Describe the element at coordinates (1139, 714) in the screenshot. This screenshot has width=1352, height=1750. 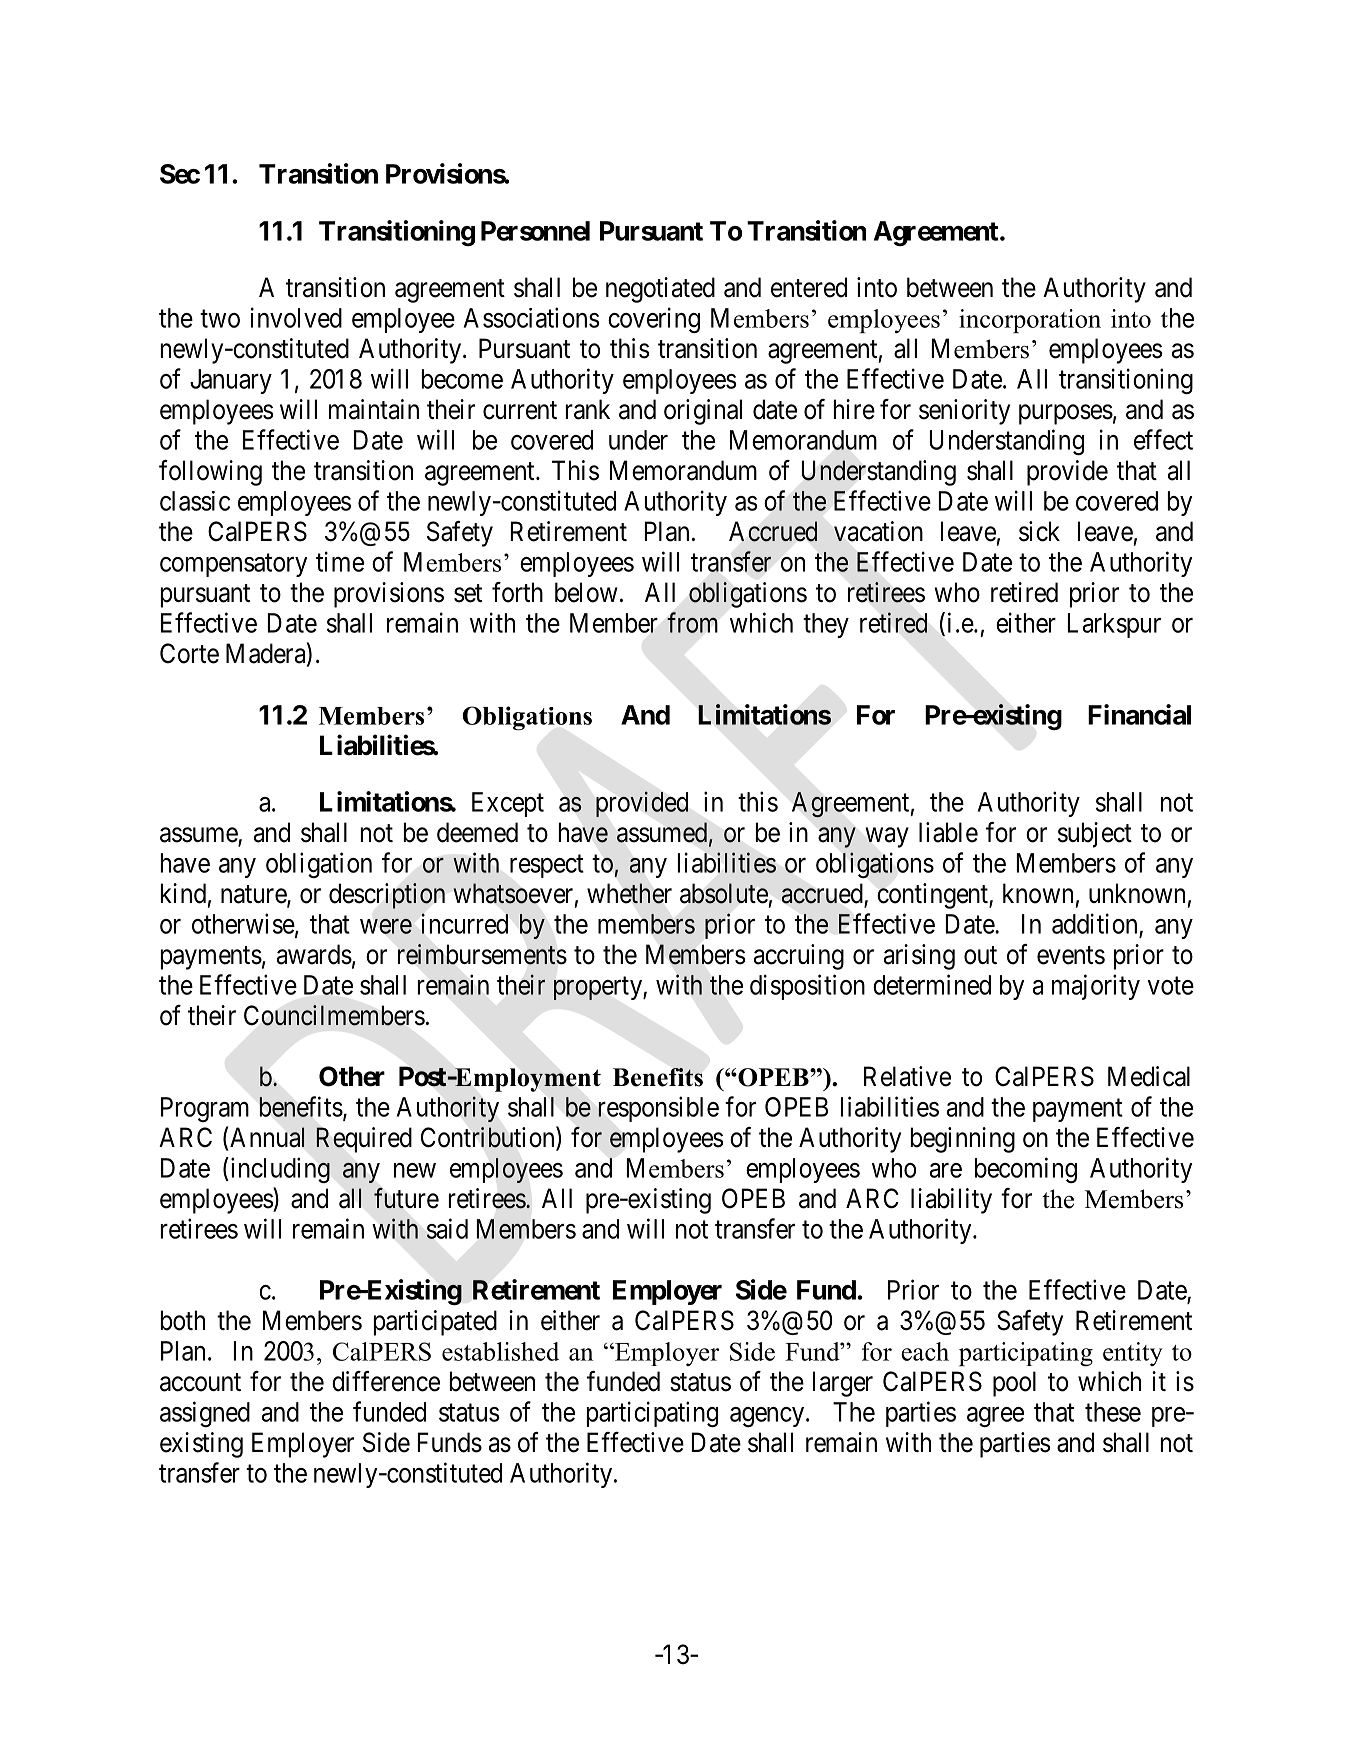
I see `Financial` at that location.
